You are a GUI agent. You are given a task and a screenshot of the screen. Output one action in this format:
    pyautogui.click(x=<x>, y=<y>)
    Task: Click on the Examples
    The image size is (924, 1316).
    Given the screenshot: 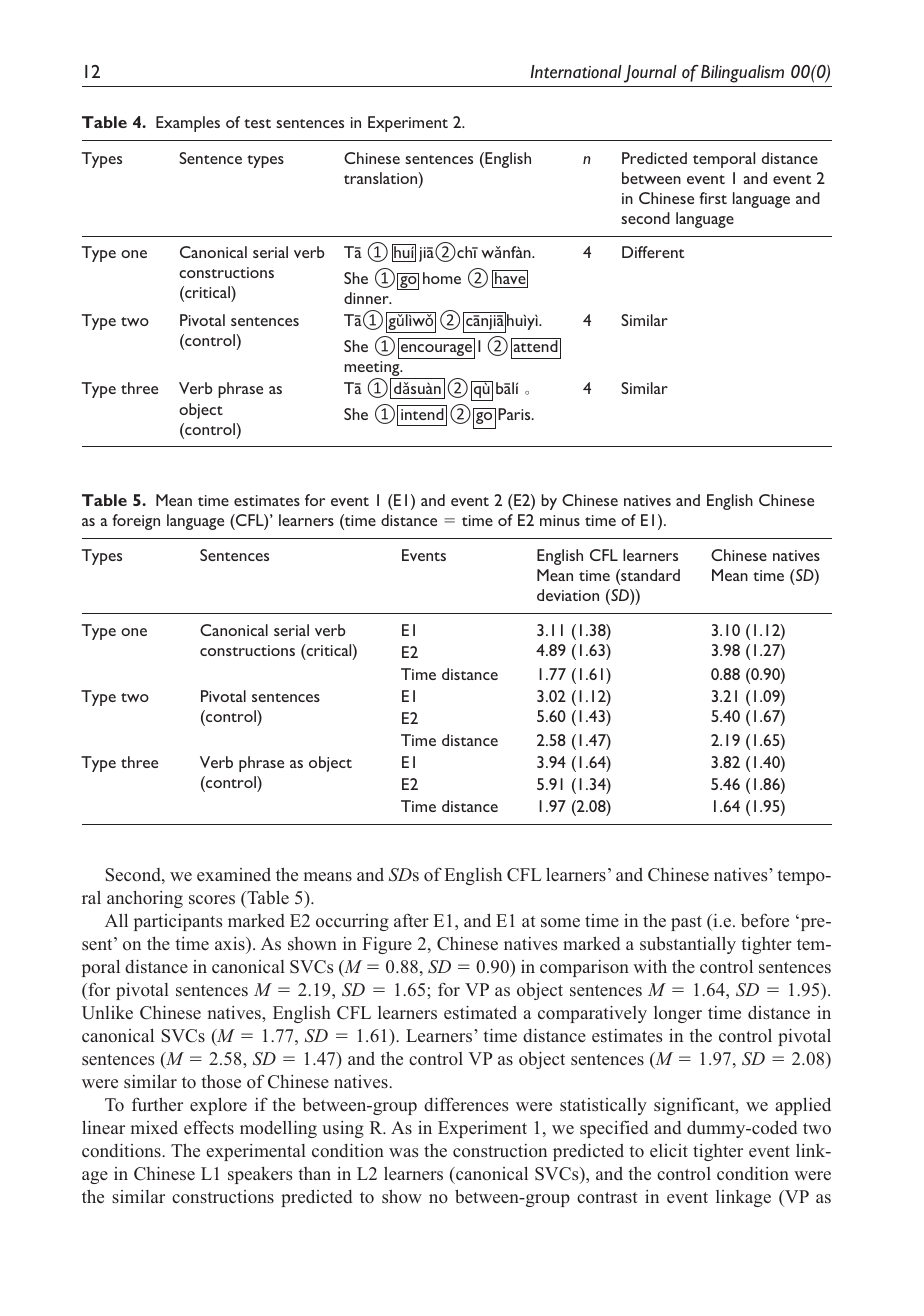 What is the action you would take?
    pyautogui.click(x=188, y=124)
